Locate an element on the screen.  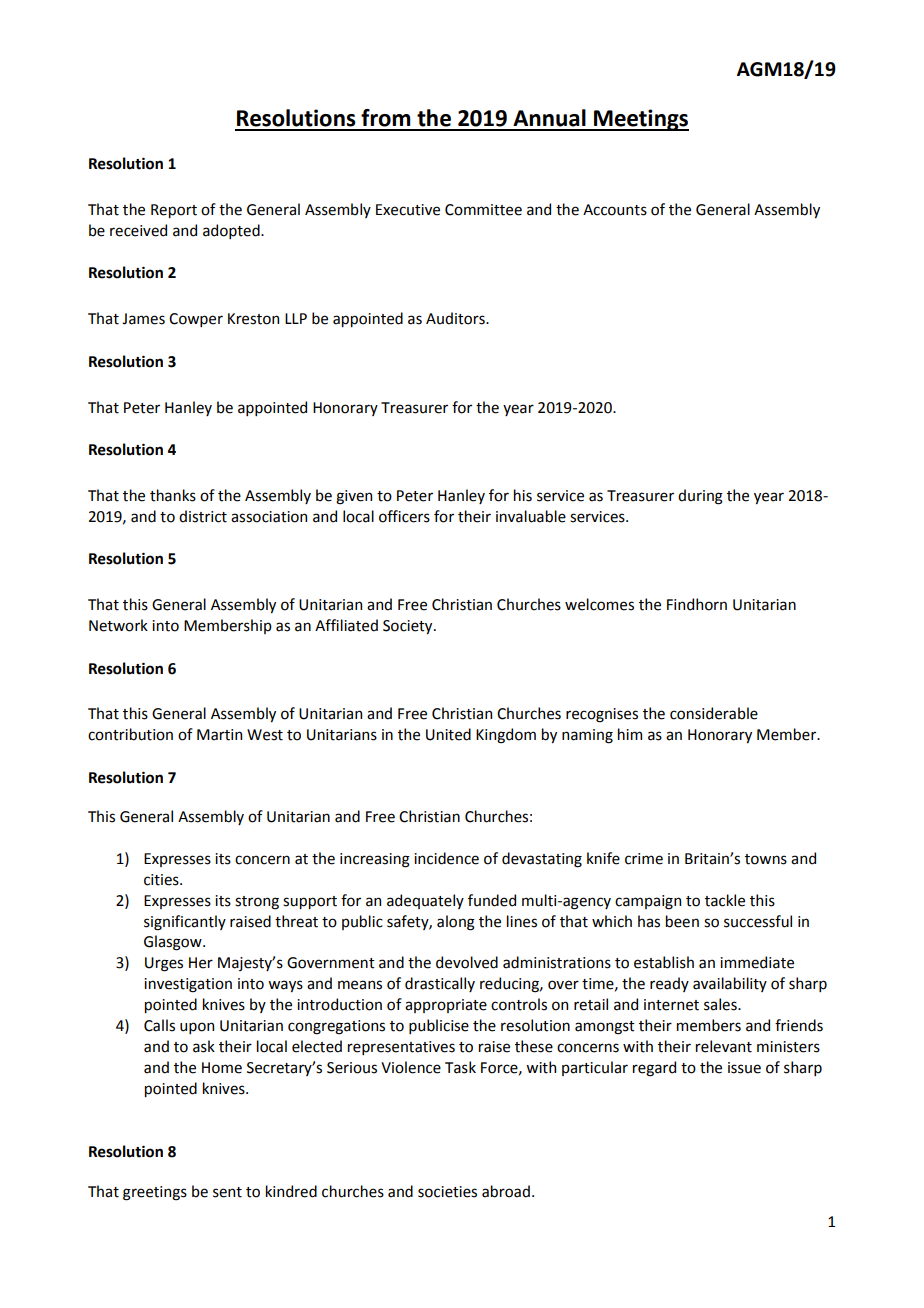
greetings is located at coordinates (155, 1193).
